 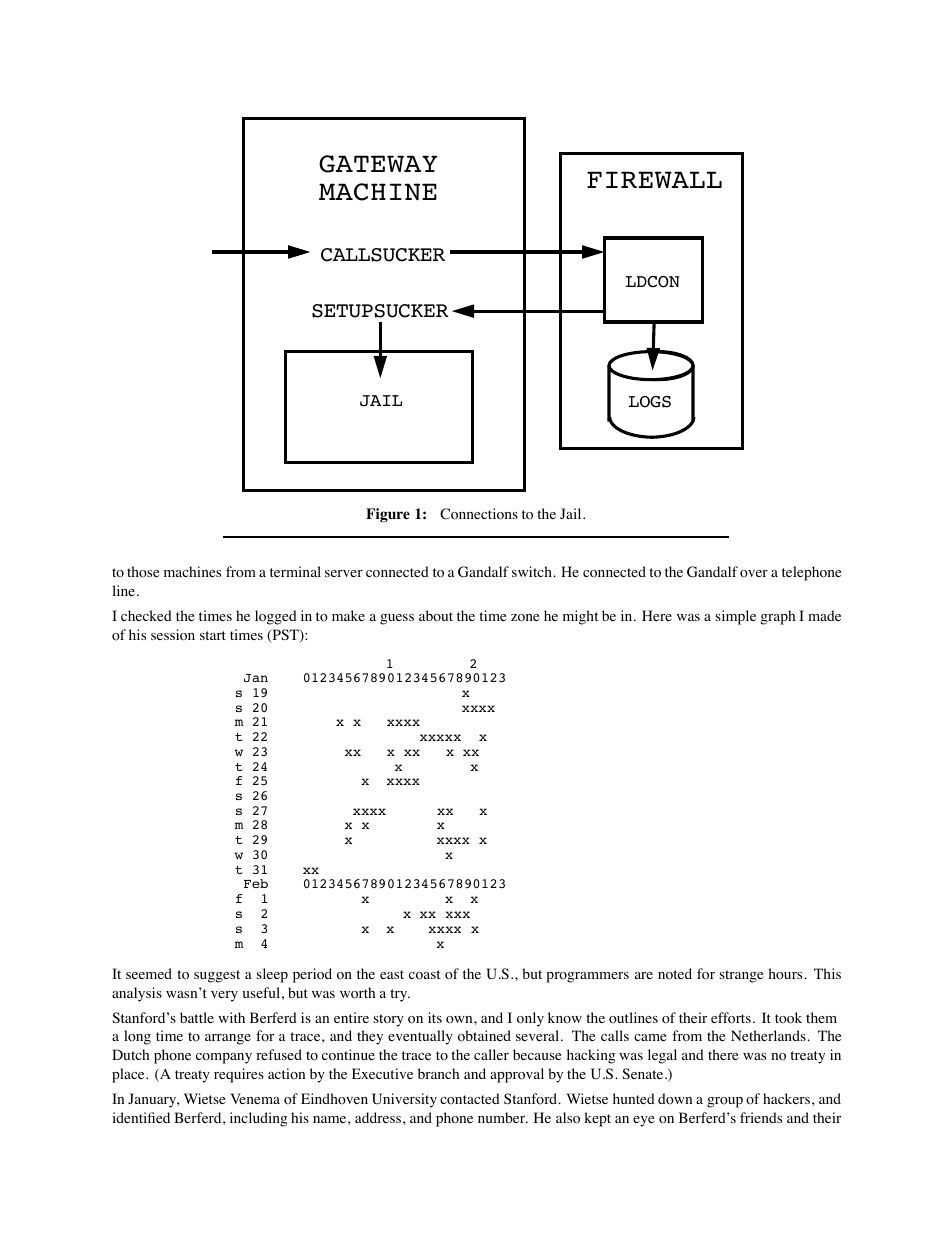 What do you see at coordinates (239, 1075) in the document?
I see `requires` at bounding box center [239, 1075].
